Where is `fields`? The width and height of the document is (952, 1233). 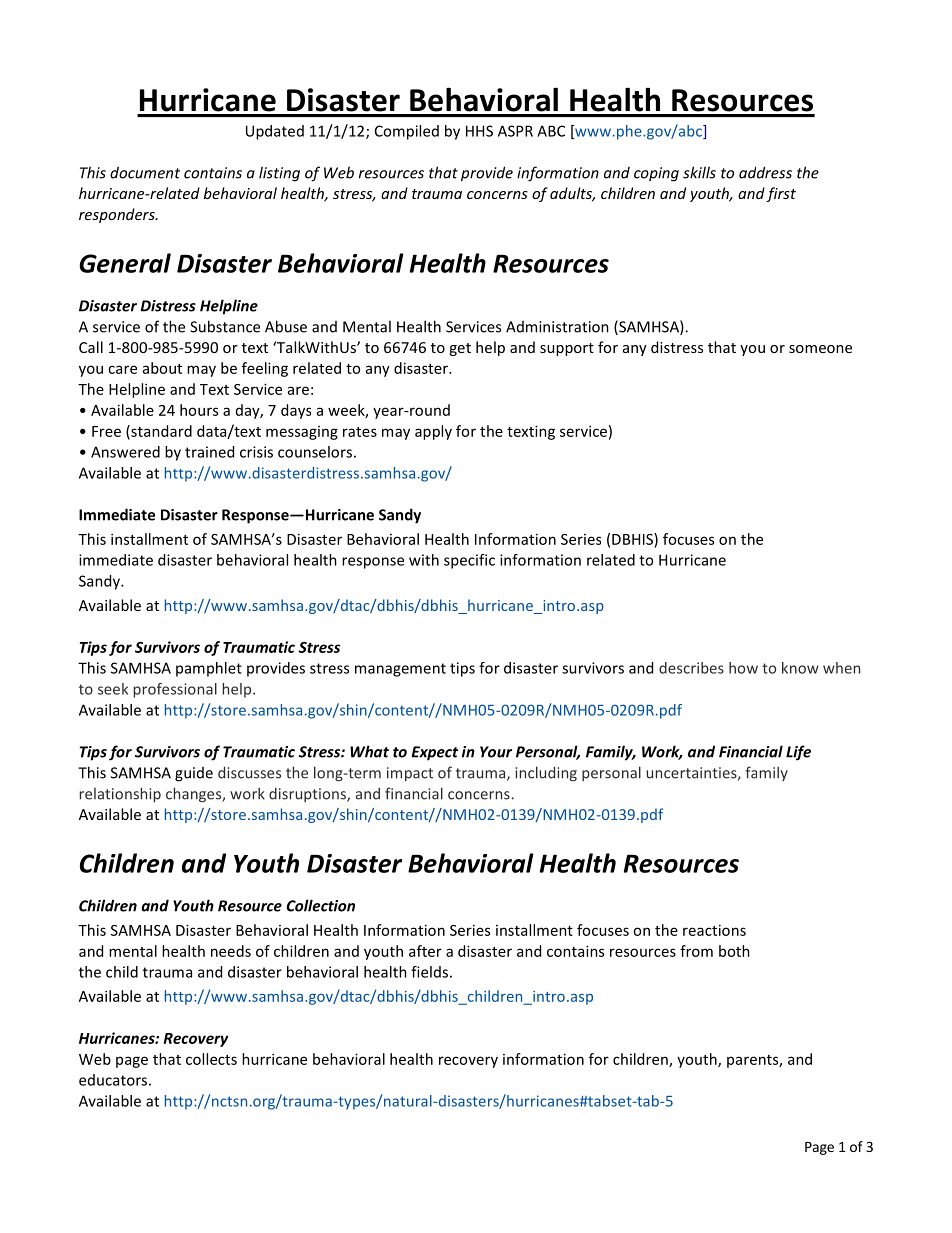
fields is located at coordinates (429, 972).
